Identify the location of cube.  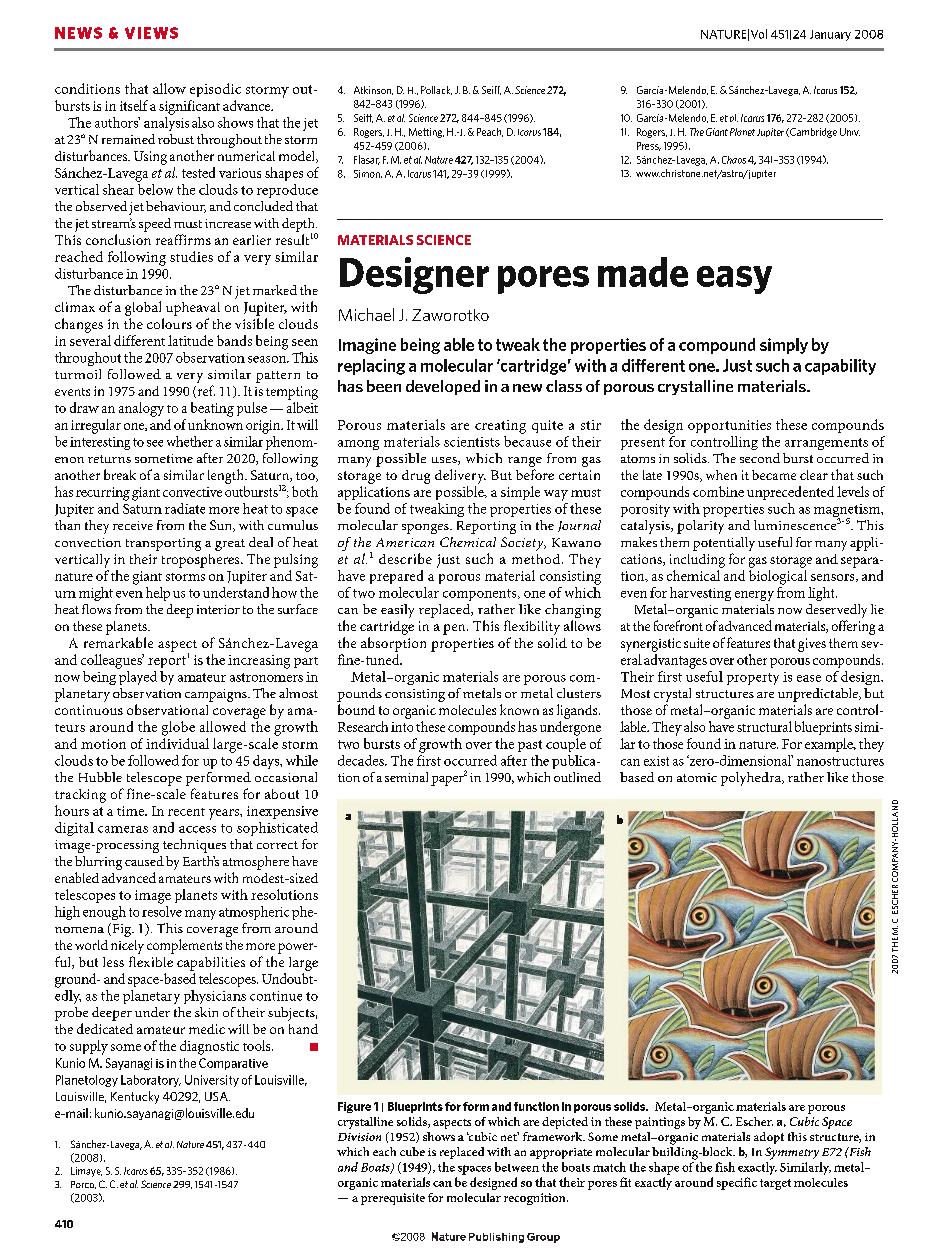
(412, 1151).
